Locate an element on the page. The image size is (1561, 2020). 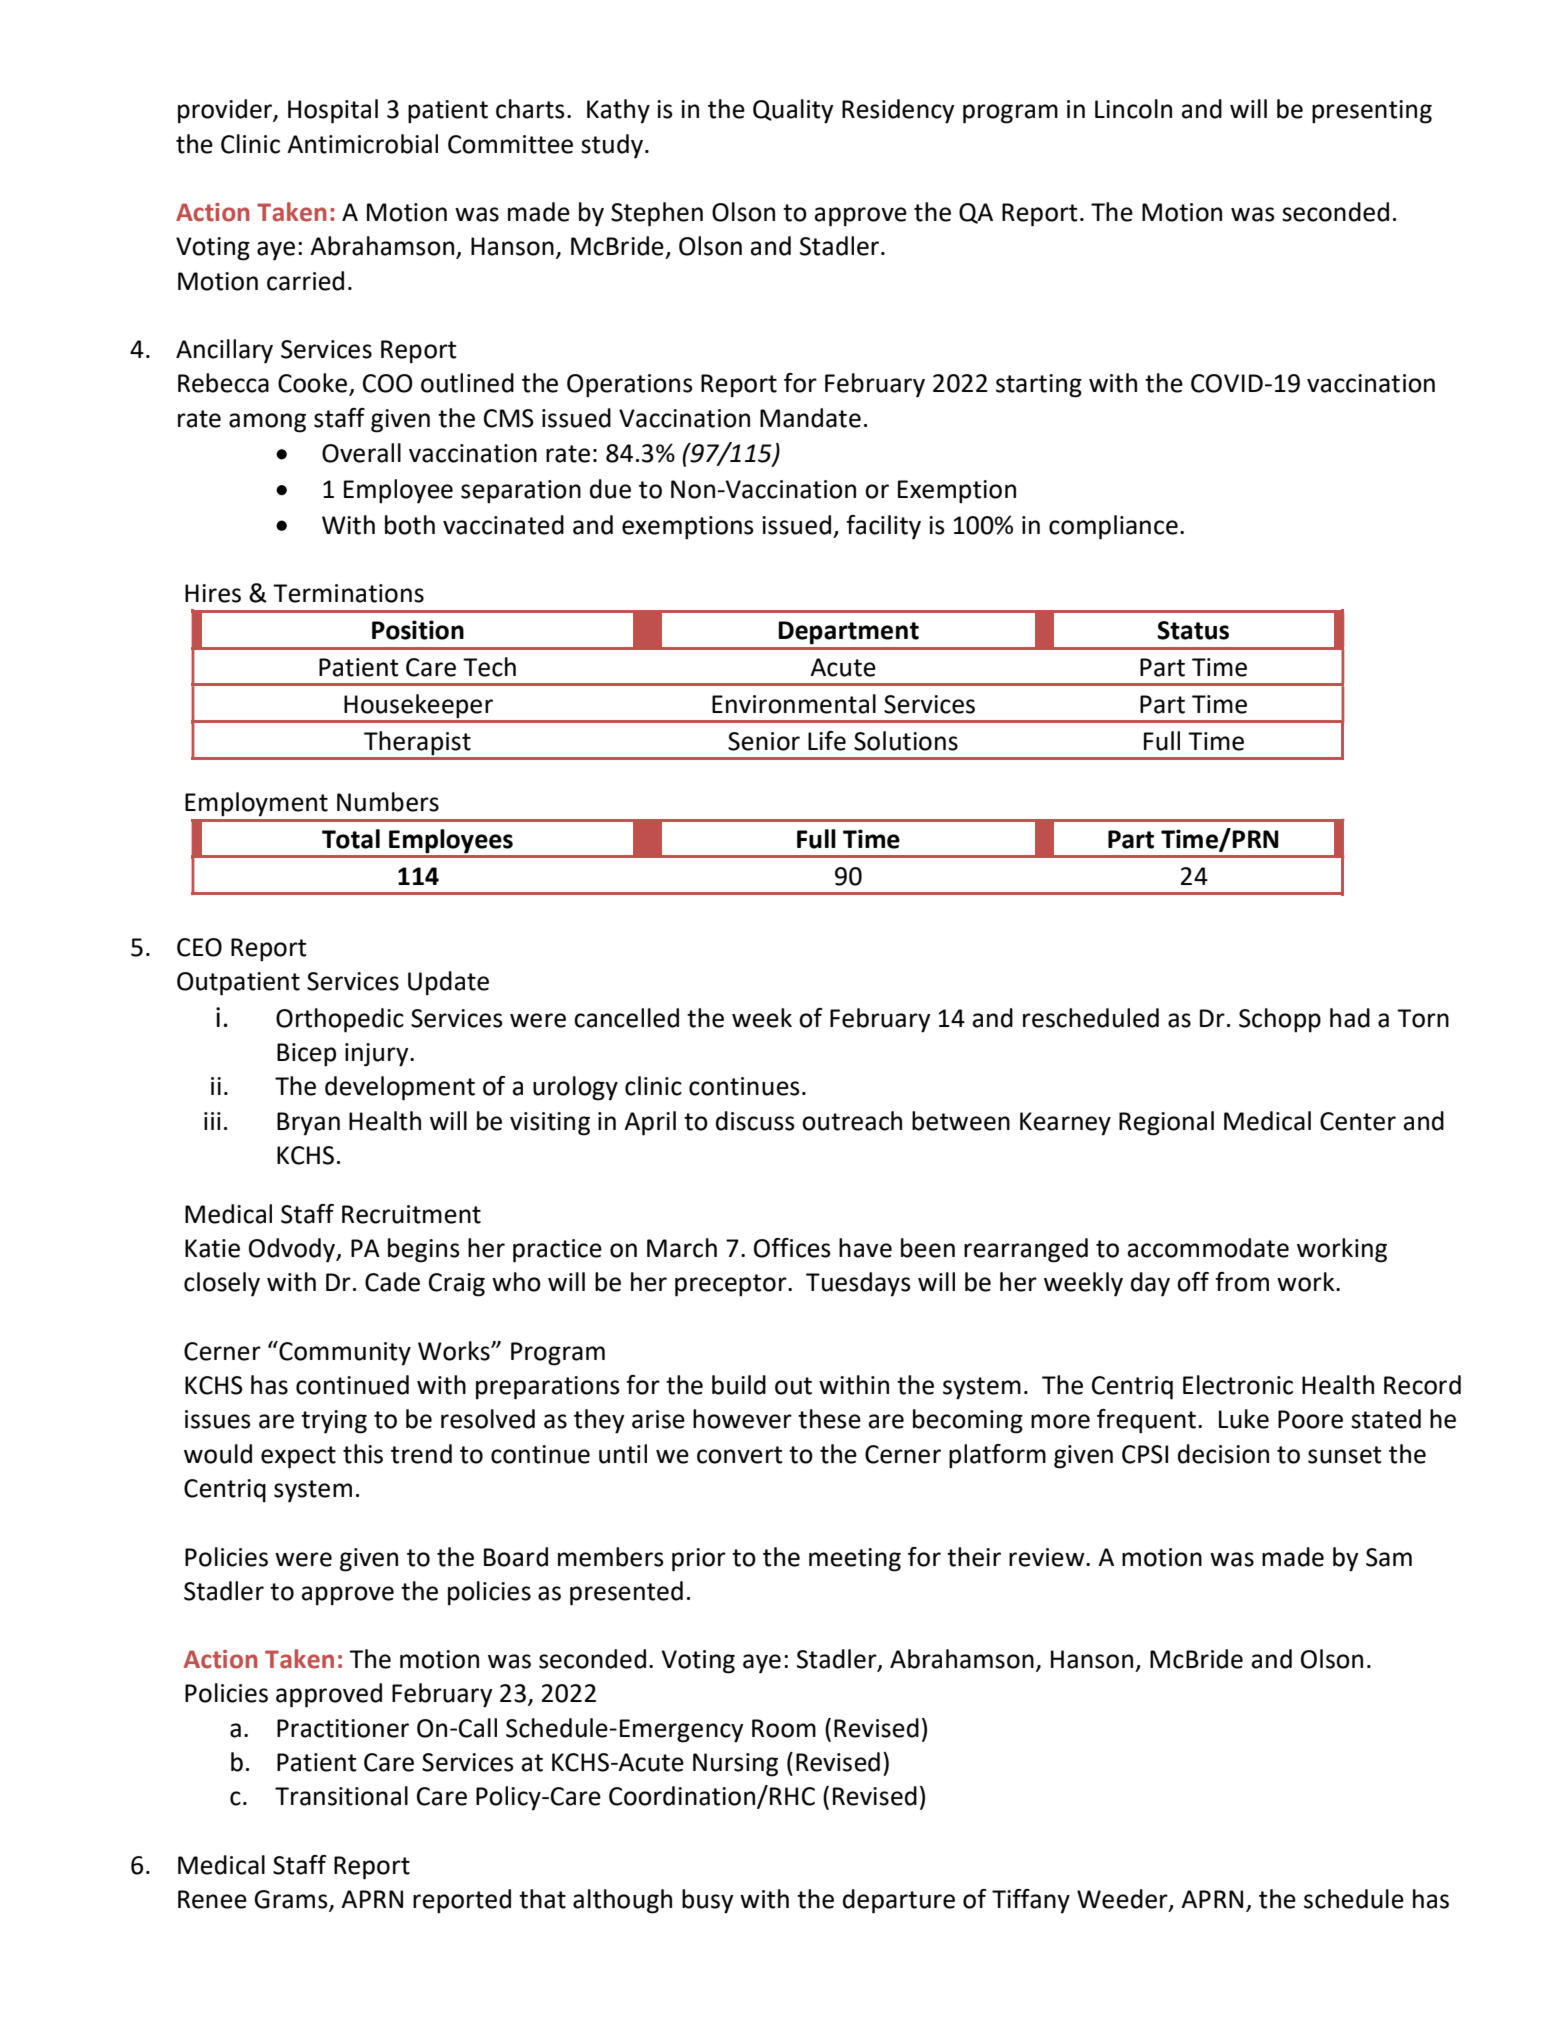
presenting is located at coordinates (1372, 112).
